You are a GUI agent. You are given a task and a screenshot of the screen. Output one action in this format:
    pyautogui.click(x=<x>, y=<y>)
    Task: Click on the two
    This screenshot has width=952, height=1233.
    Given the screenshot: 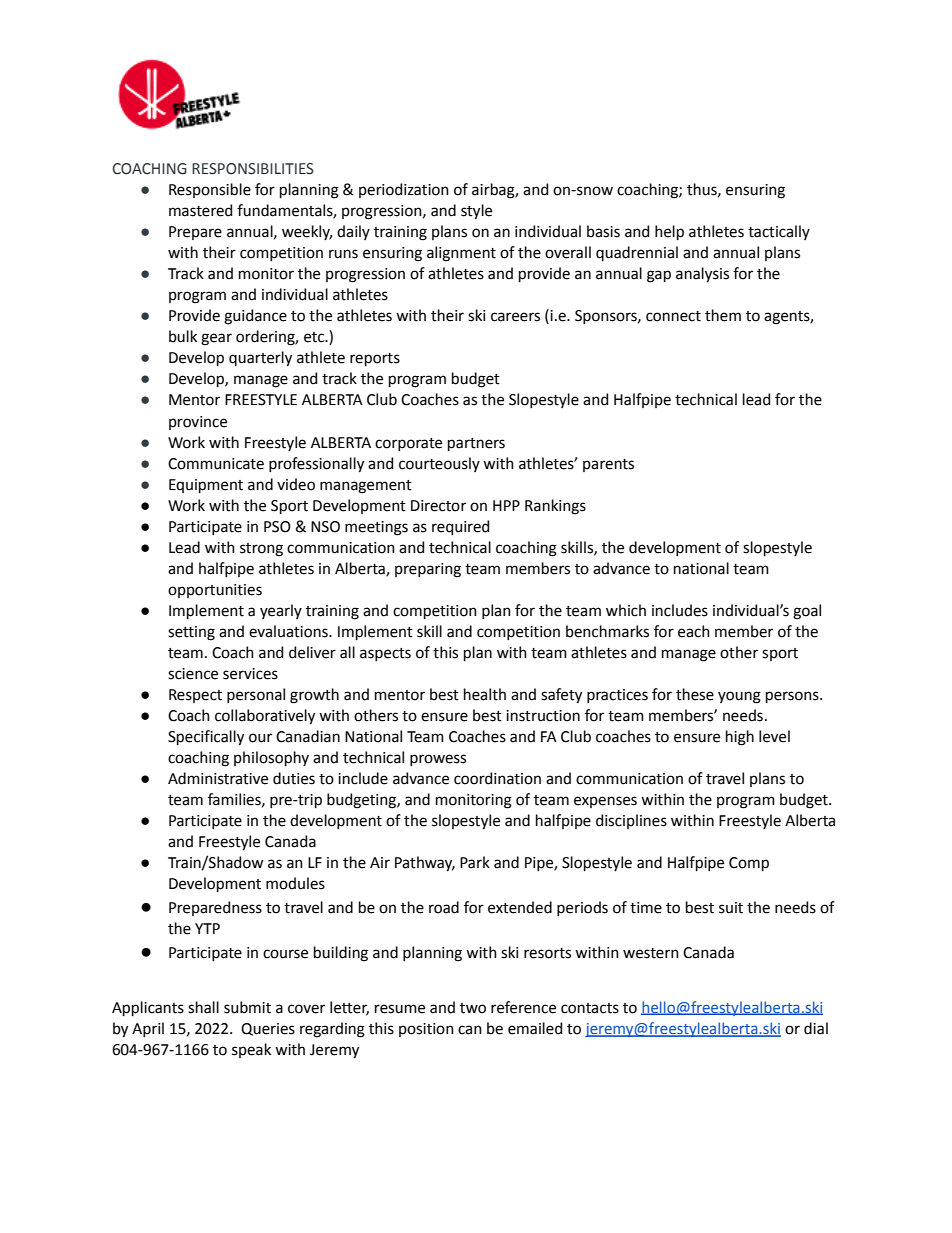 What is the action you would take?
    pyautogui.click(x=473, y=1008)
